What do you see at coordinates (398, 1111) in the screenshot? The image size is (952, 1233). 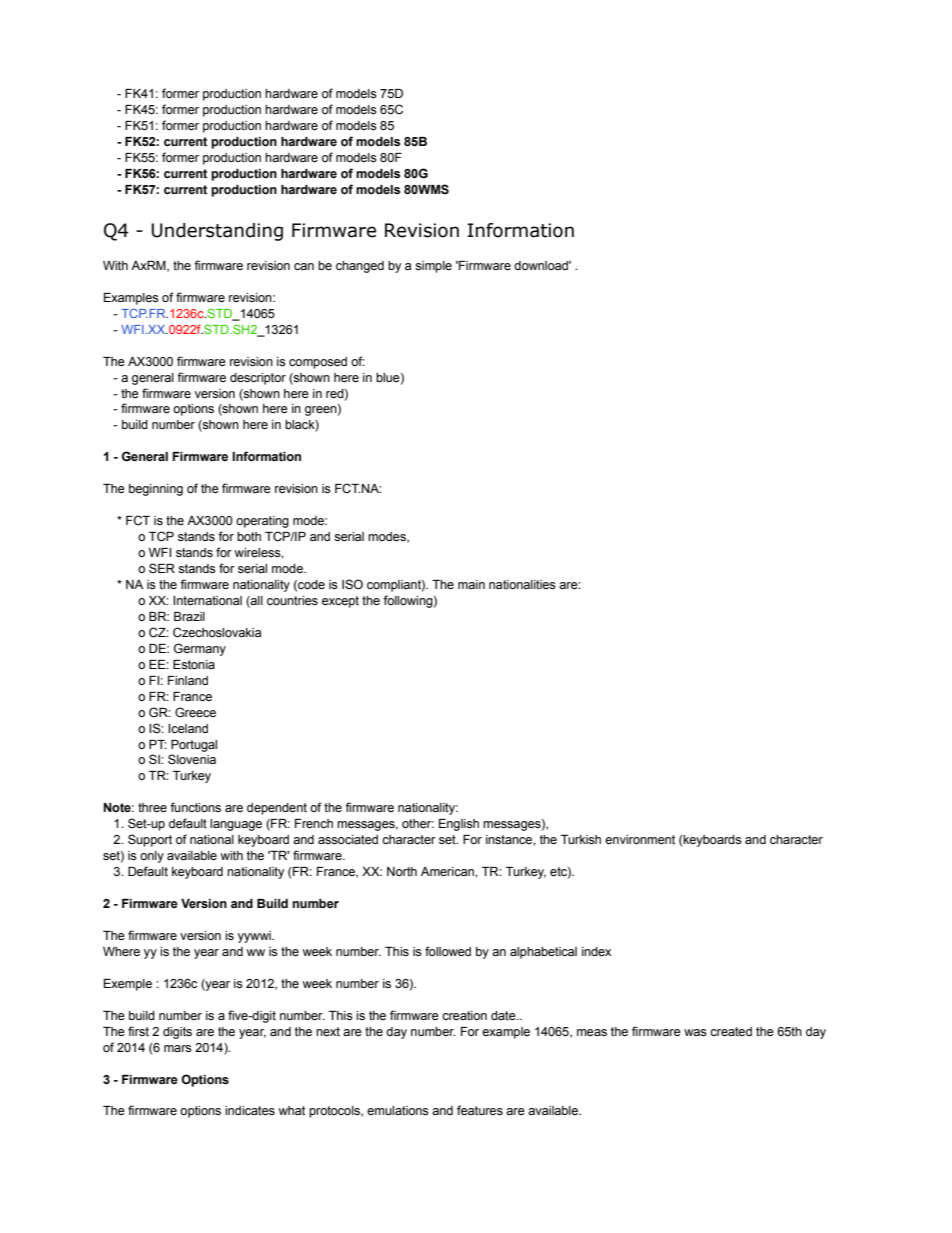 I see `emulations` at bounding box center [398, 1111].
